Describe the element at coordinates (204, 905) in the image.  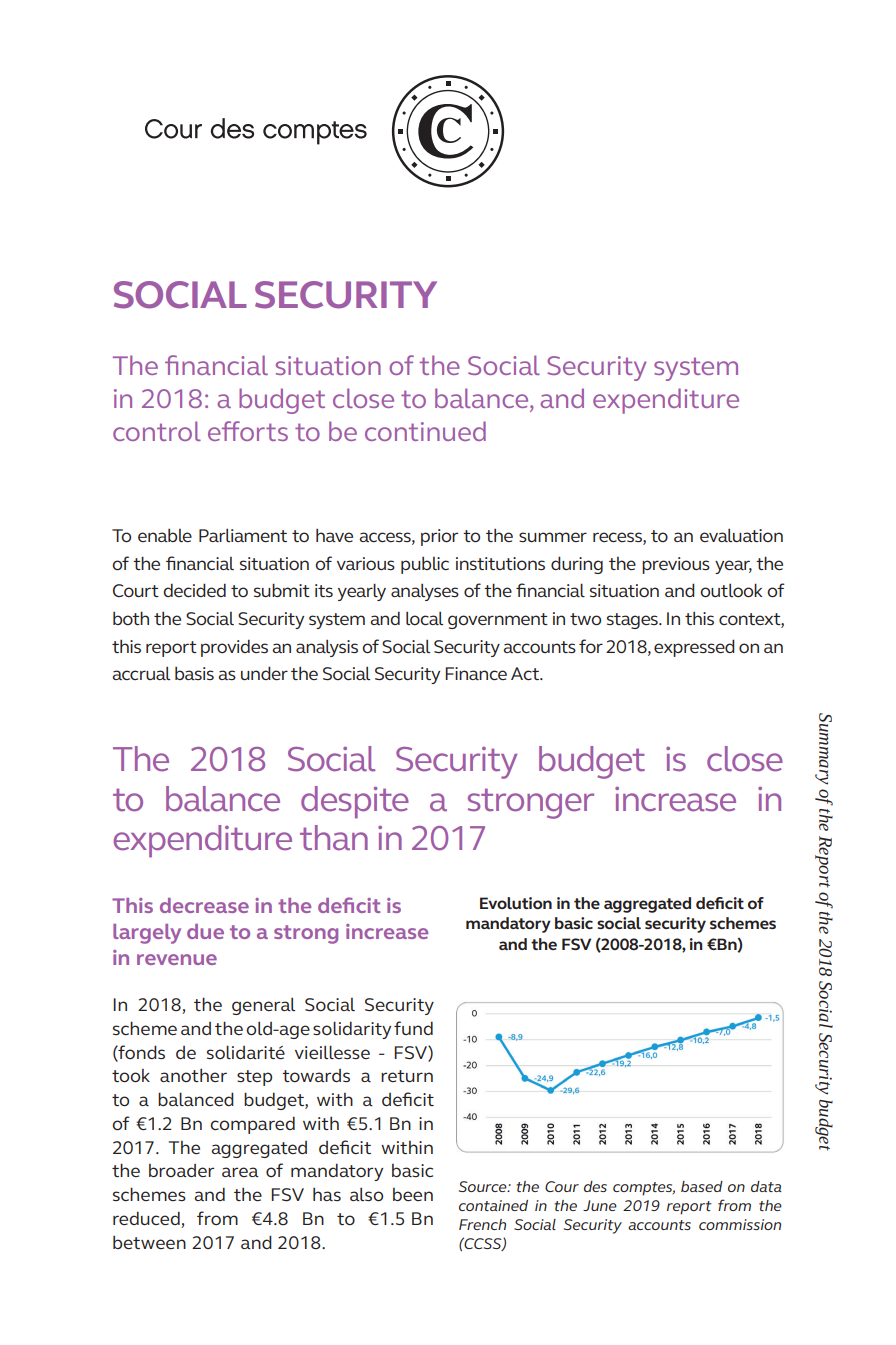
I see `decrease` at that location.
